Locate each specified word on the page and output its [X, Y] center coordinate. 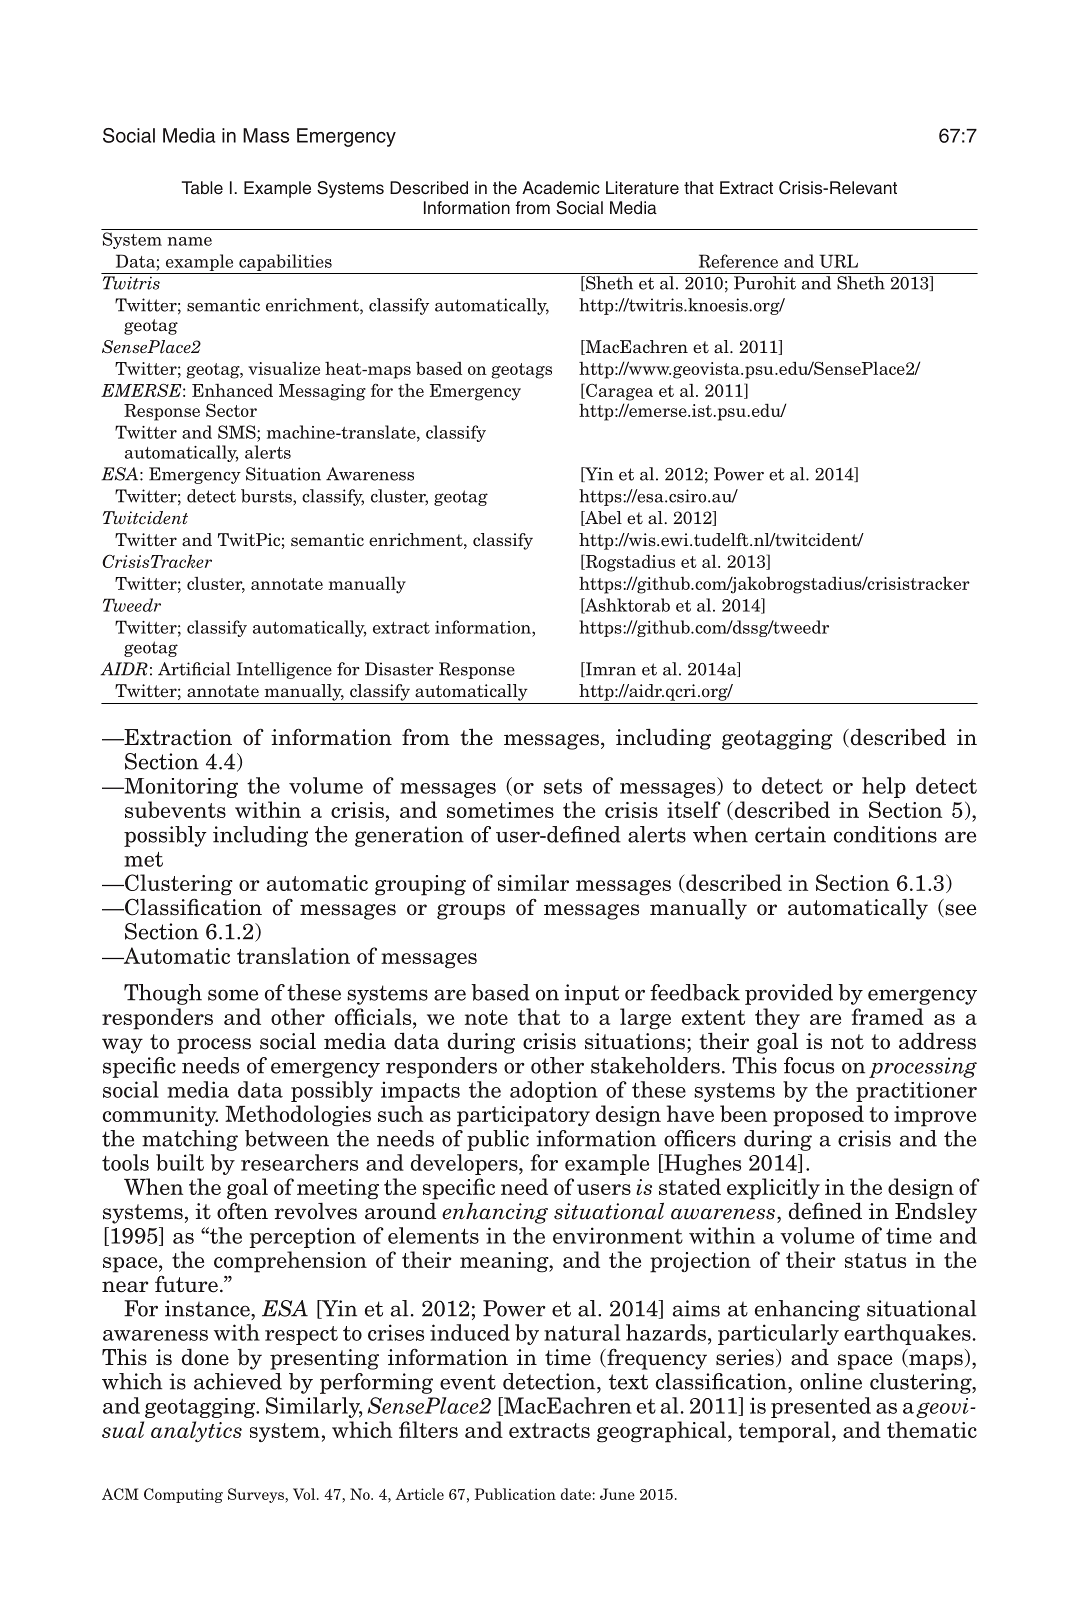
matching [190, 1140]
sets [563, 786]
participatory [523, 1116]
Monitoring [180, 788]
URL [838, 261]
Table [202, 188]
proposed [818, 1116]
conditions [885, 834]
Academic [561, 188]
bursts [267, 496]
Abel [602, 518]
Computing [183, 1495]
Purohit [765, 283]
